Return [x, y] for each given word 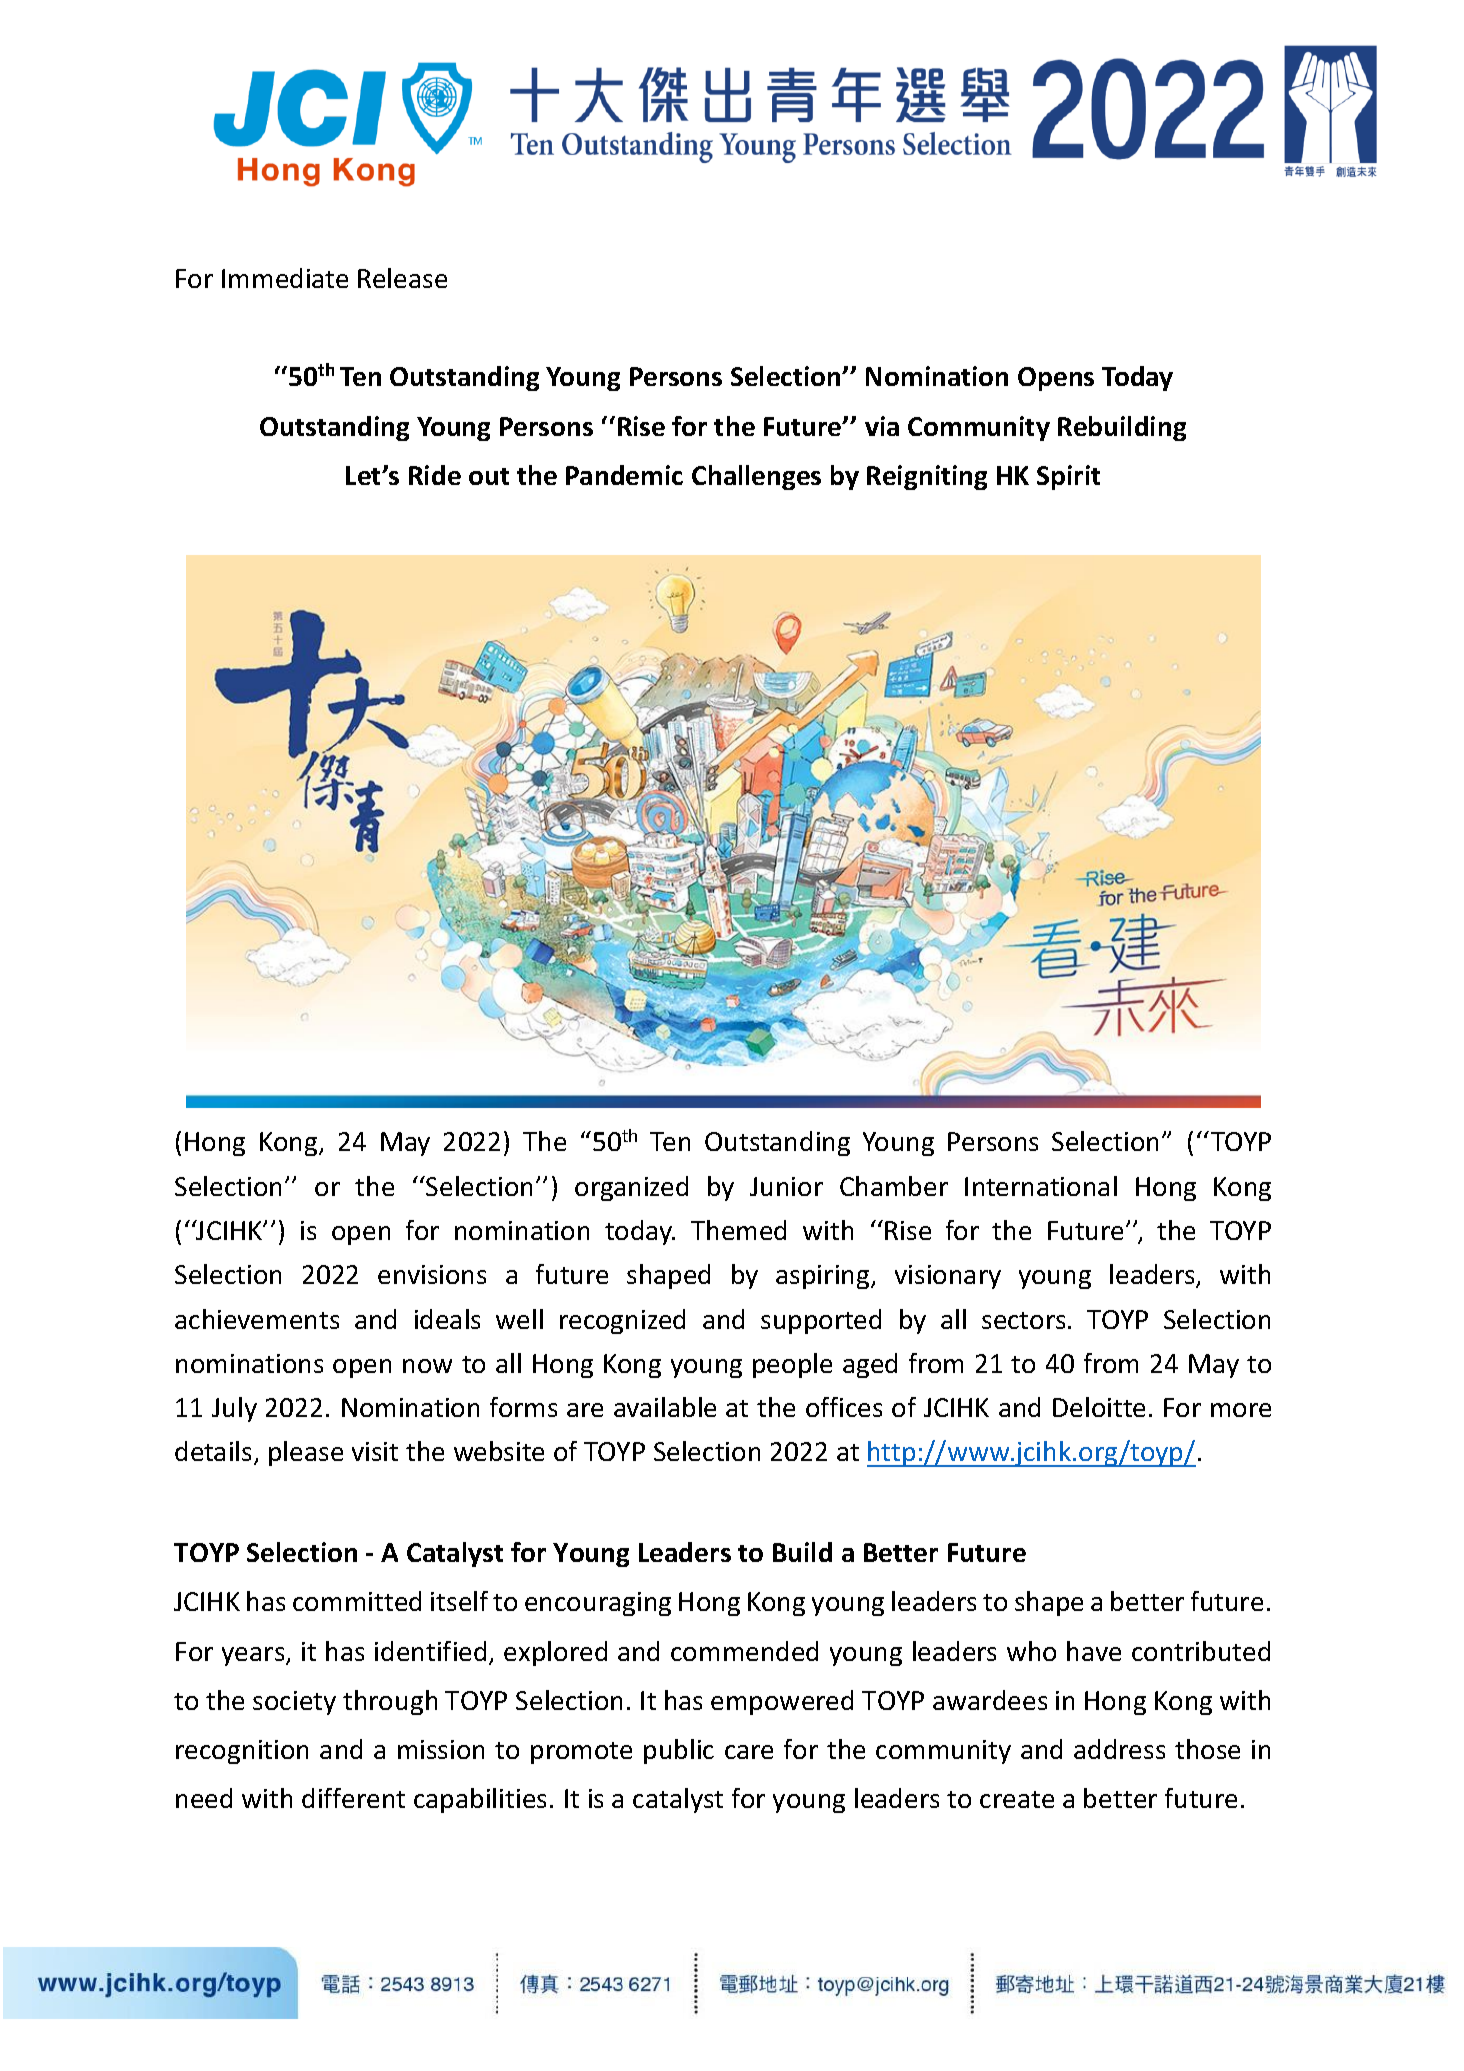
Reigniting [927, 477]
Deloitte [1099, 1407]
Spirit [1068, 477]
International [1041, 1186]
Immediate [285, 278]
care [749, 1752]
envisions [432, 1274]
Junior [786, 1186]
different [353, 1798]
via [882, 426]
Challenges [756, 477]
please [306, 1453]
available [665, 1407]
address [1119, 1749]
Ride [435, 475]
